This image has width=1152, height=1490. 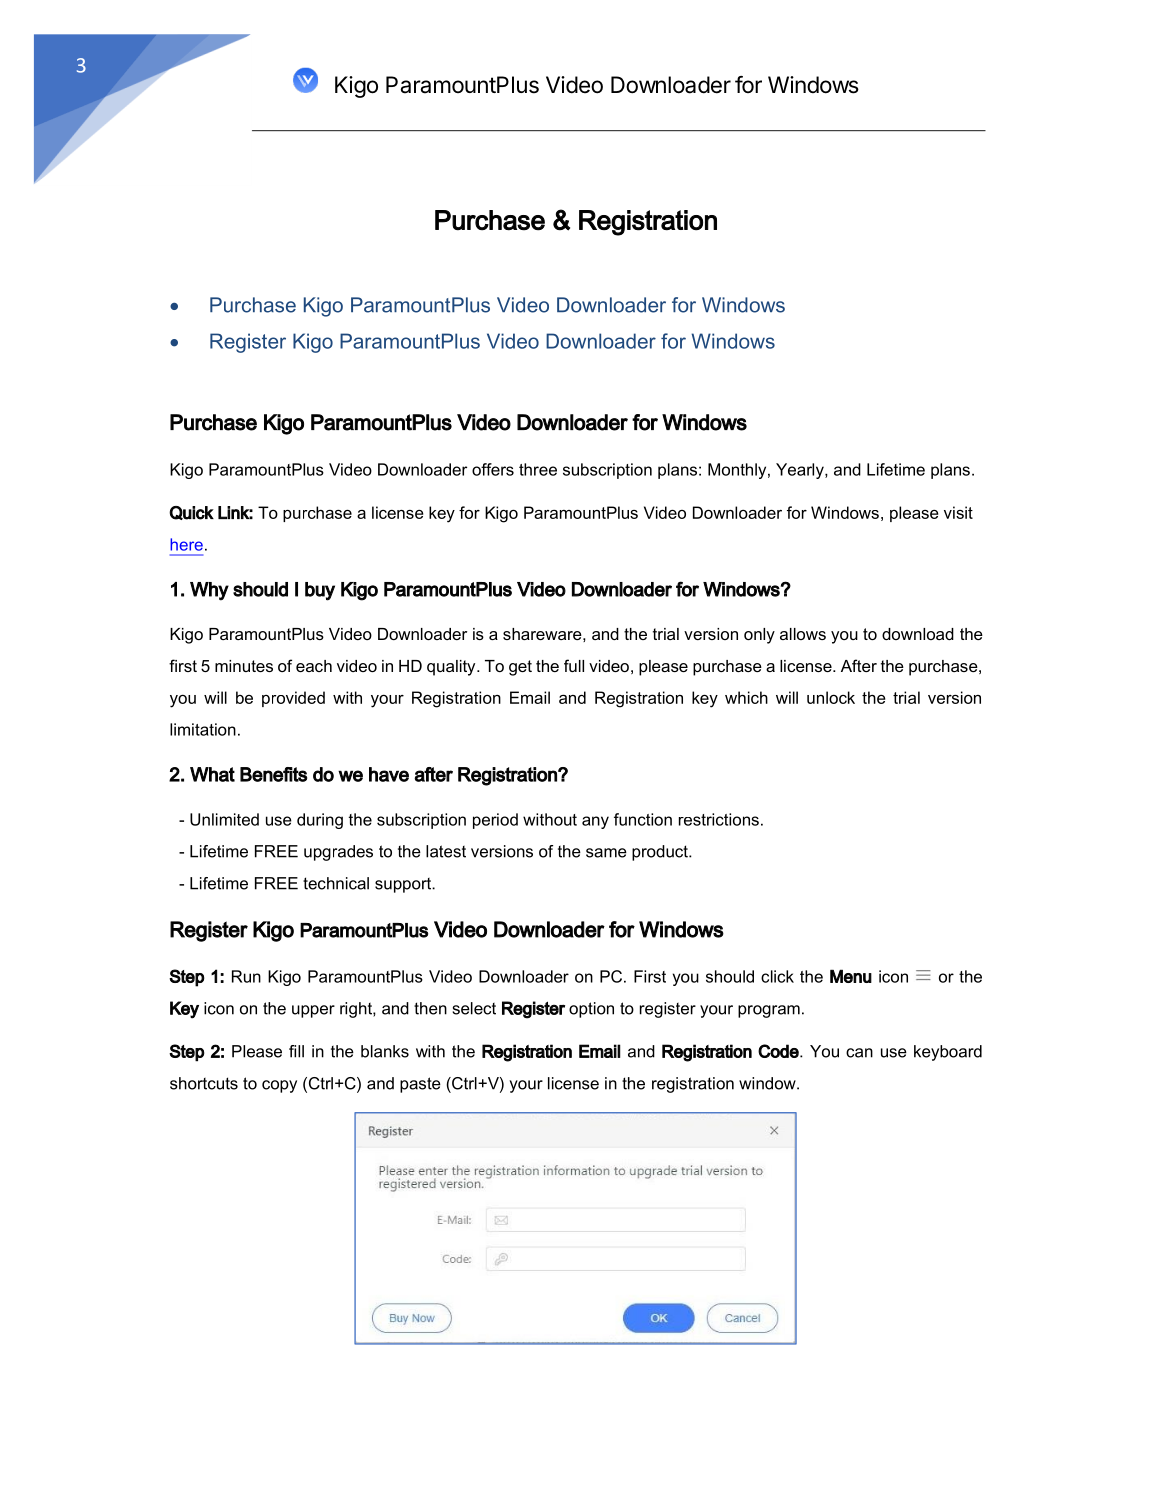 What do you see at coordinates (574, 665) in the image?
I see `full` at bounding box center [574, 665].
